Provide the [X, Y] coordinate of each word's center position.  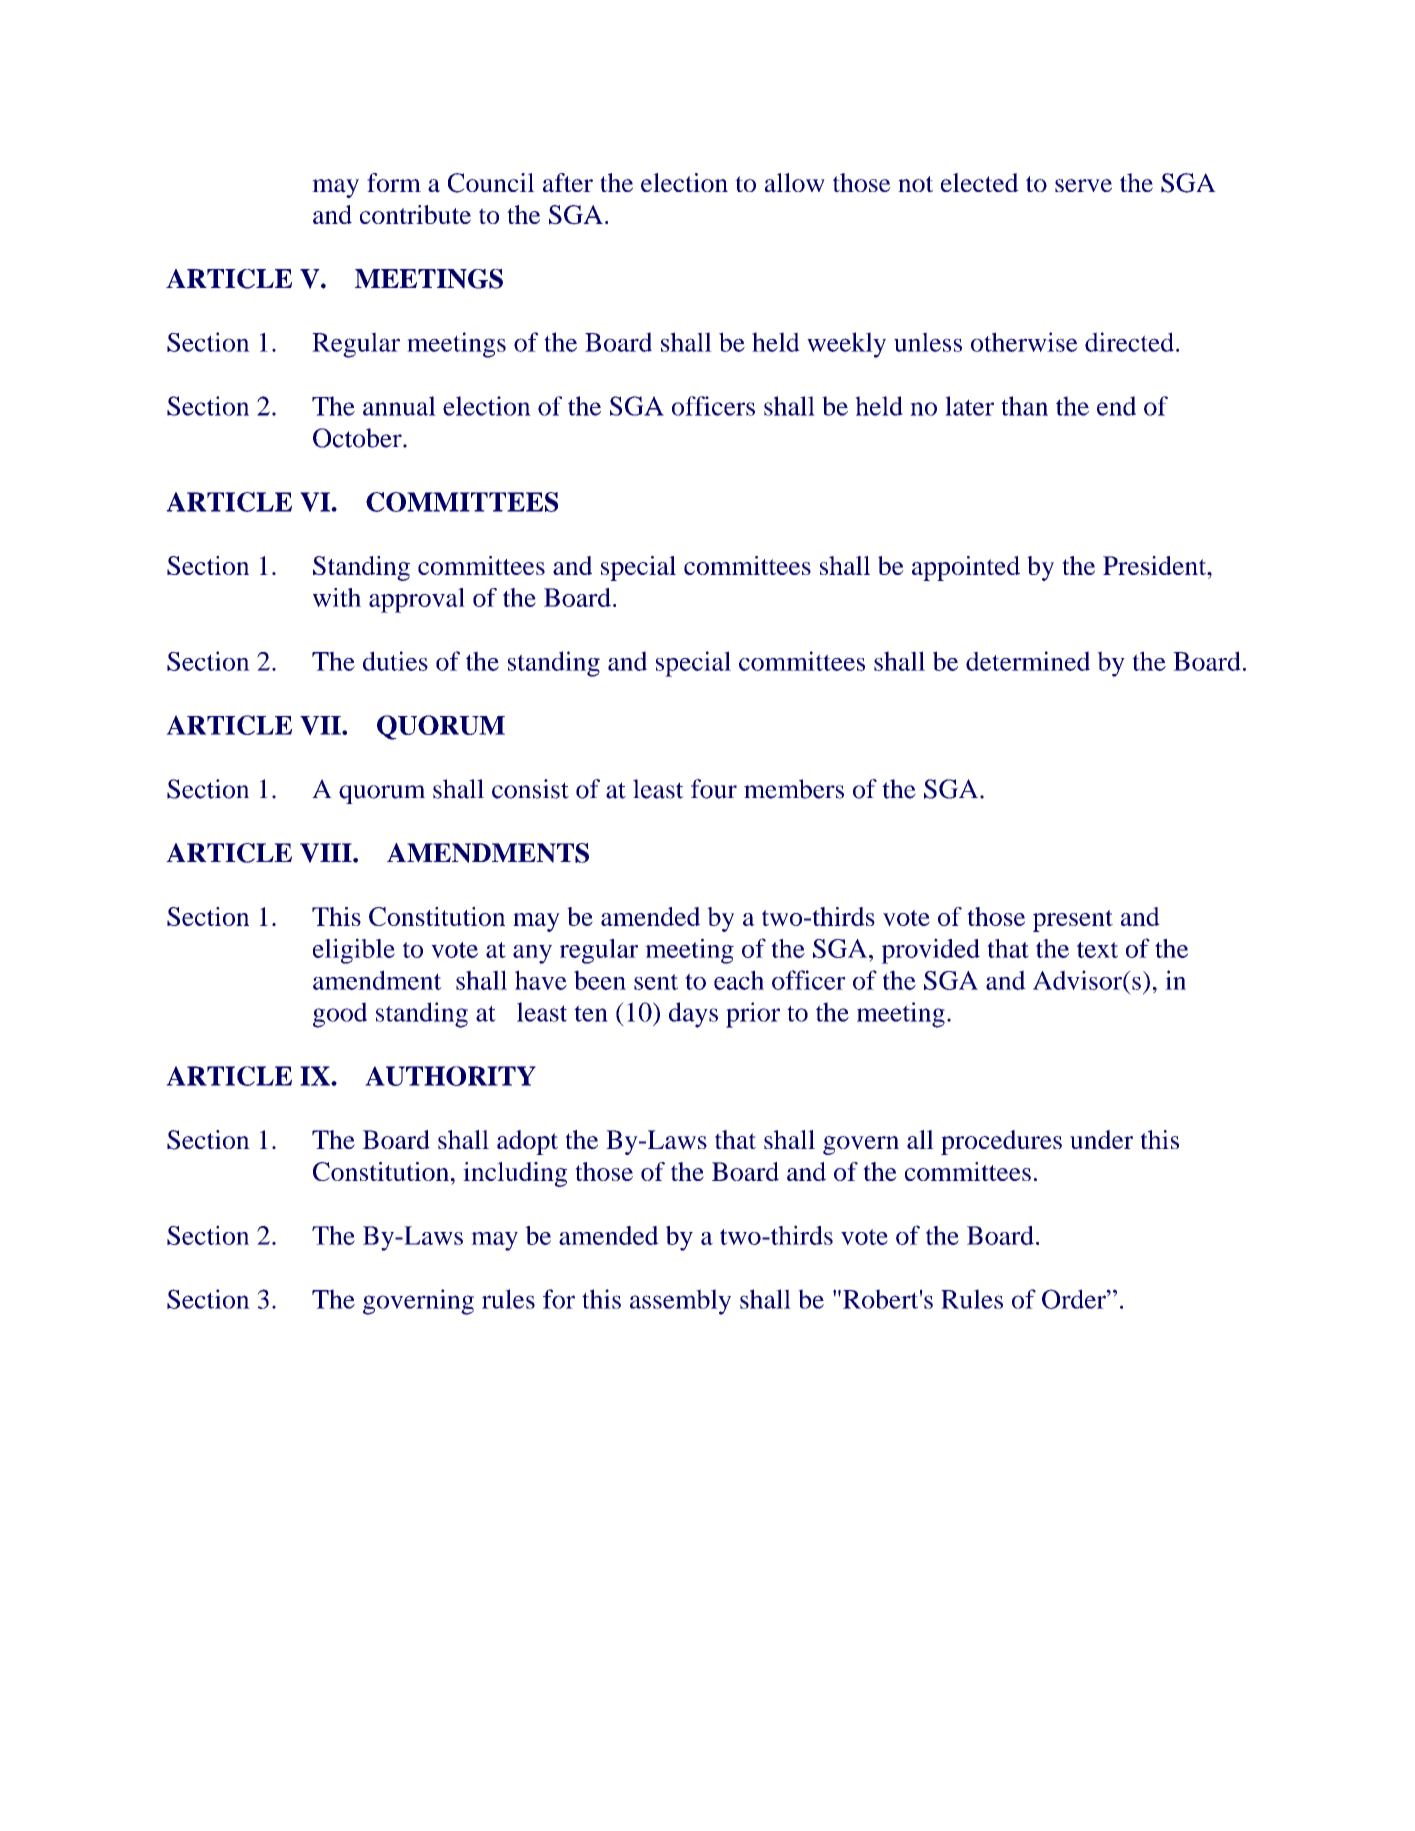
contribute [415, 214]
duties [395, 661]
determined [1028, 661]
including [515, 1174]
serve [1083, 185]
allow [795, 183]
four [714, 789]
